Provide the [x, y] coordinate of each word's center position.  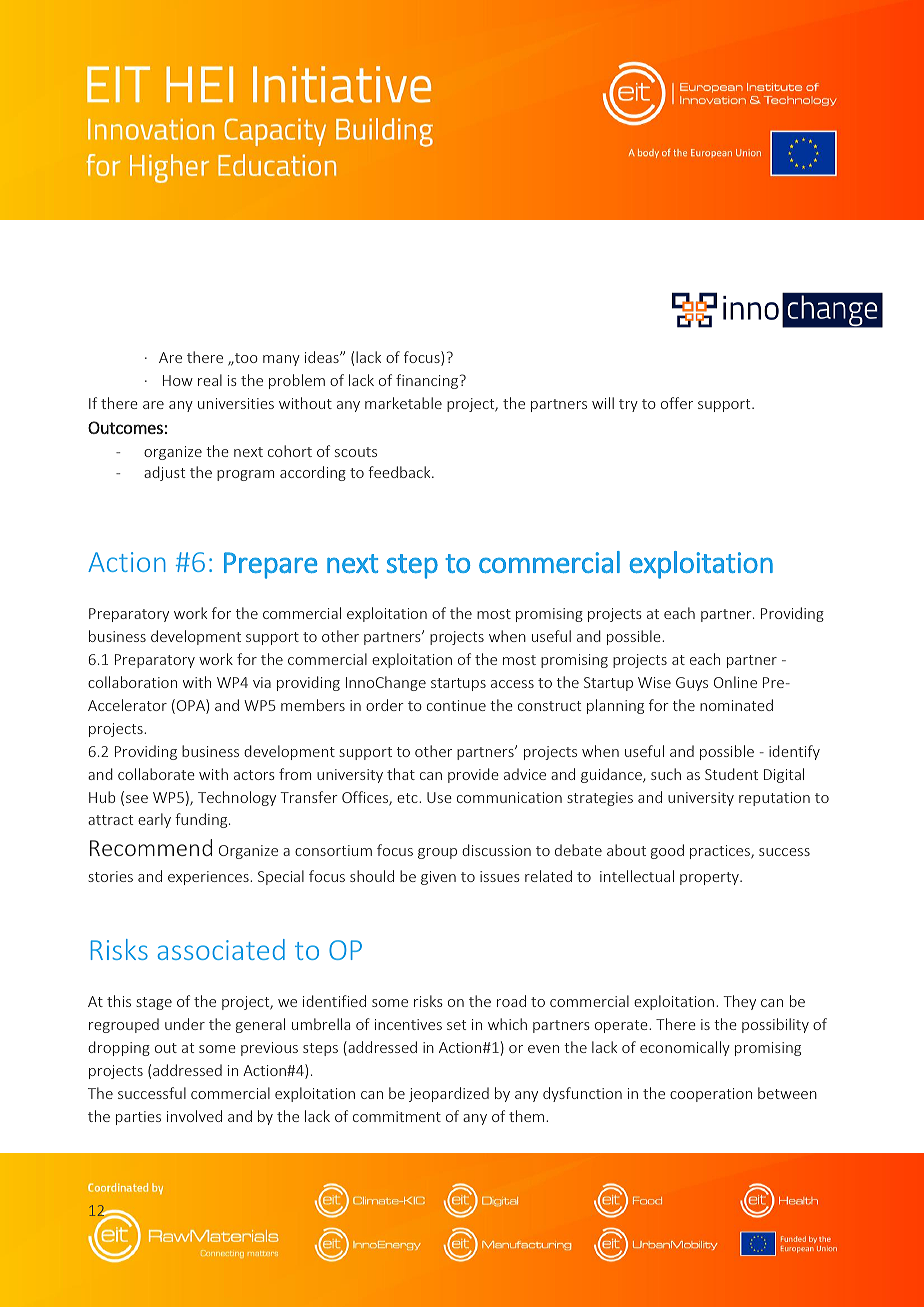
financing [428, 381]
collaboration [132, 682]
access [512, 684]
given [438, 878]
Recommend [151, 847]
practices [721, 852]
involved [194, 1116]
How [178, 380]
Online [735, 682]
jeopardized [449, 1094]
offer [677, 403]
